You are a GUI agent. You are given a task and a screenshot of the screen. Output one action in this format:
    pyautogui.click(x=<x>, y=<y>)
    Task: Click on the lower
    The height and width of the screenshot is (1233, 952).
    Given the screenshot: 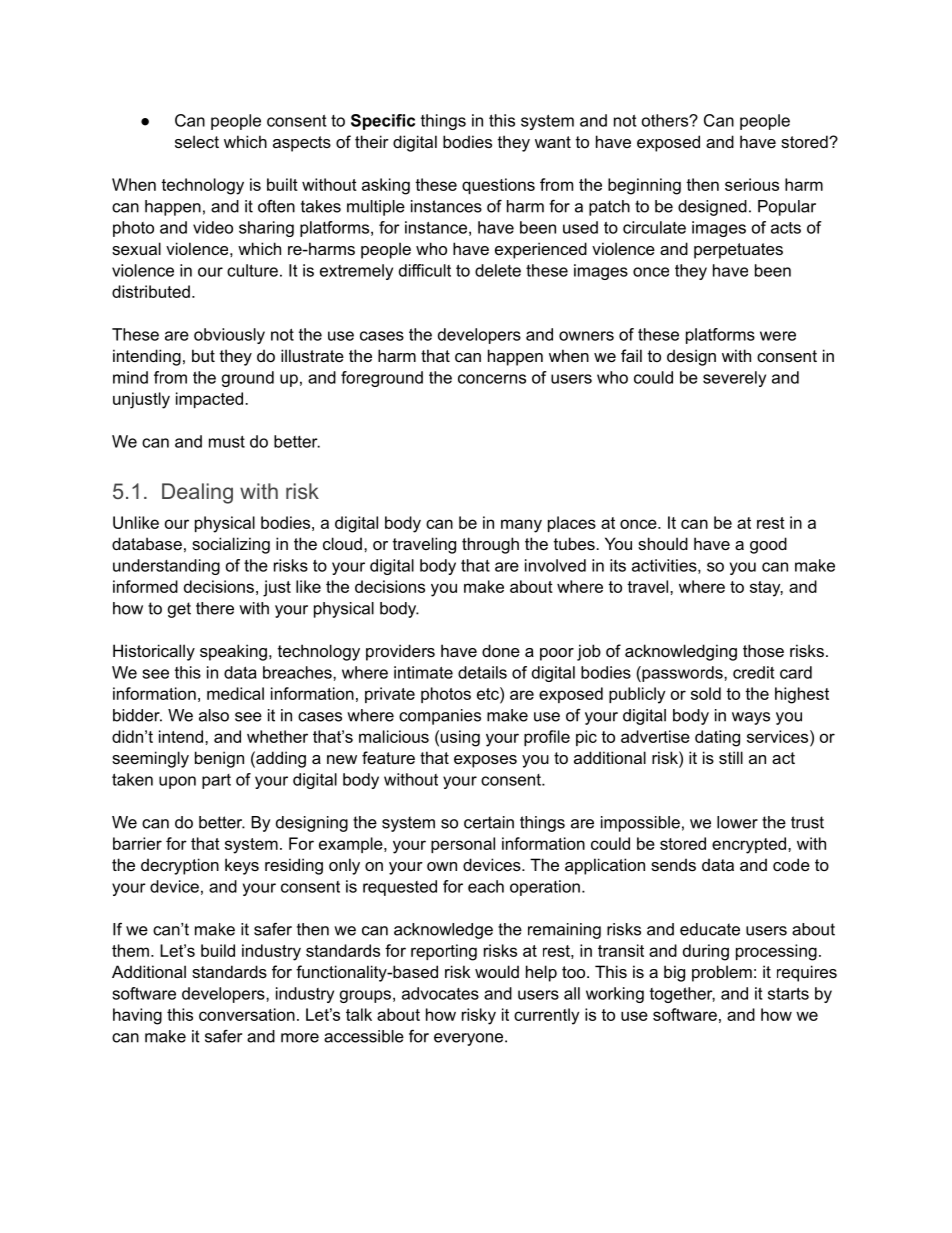 What is the action you would take?
    pyautogui.click(x=737, y=822)
